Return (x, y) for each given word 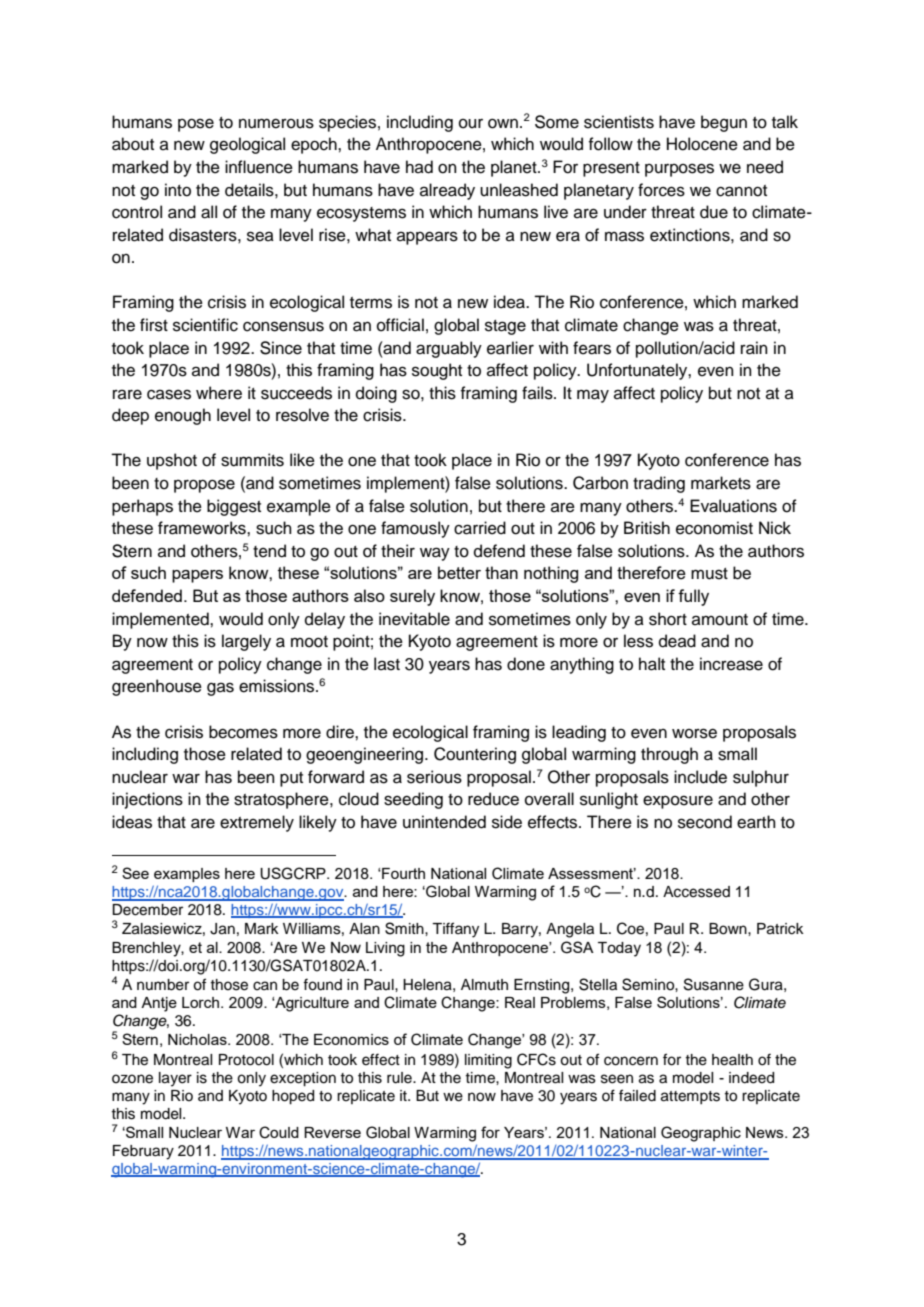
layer (175, 1079)
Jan (222, 929)
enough (183, 416)
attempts (690, 1097)
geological (247, 145)
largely (246, 642)
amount (720, 620)
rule (400, 1078)
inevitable (414, 619)
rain (754, 348)
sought (437, 371)
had (419, 167)
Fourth (402, 873)
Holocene (702, 144)
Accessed (696, 892)
